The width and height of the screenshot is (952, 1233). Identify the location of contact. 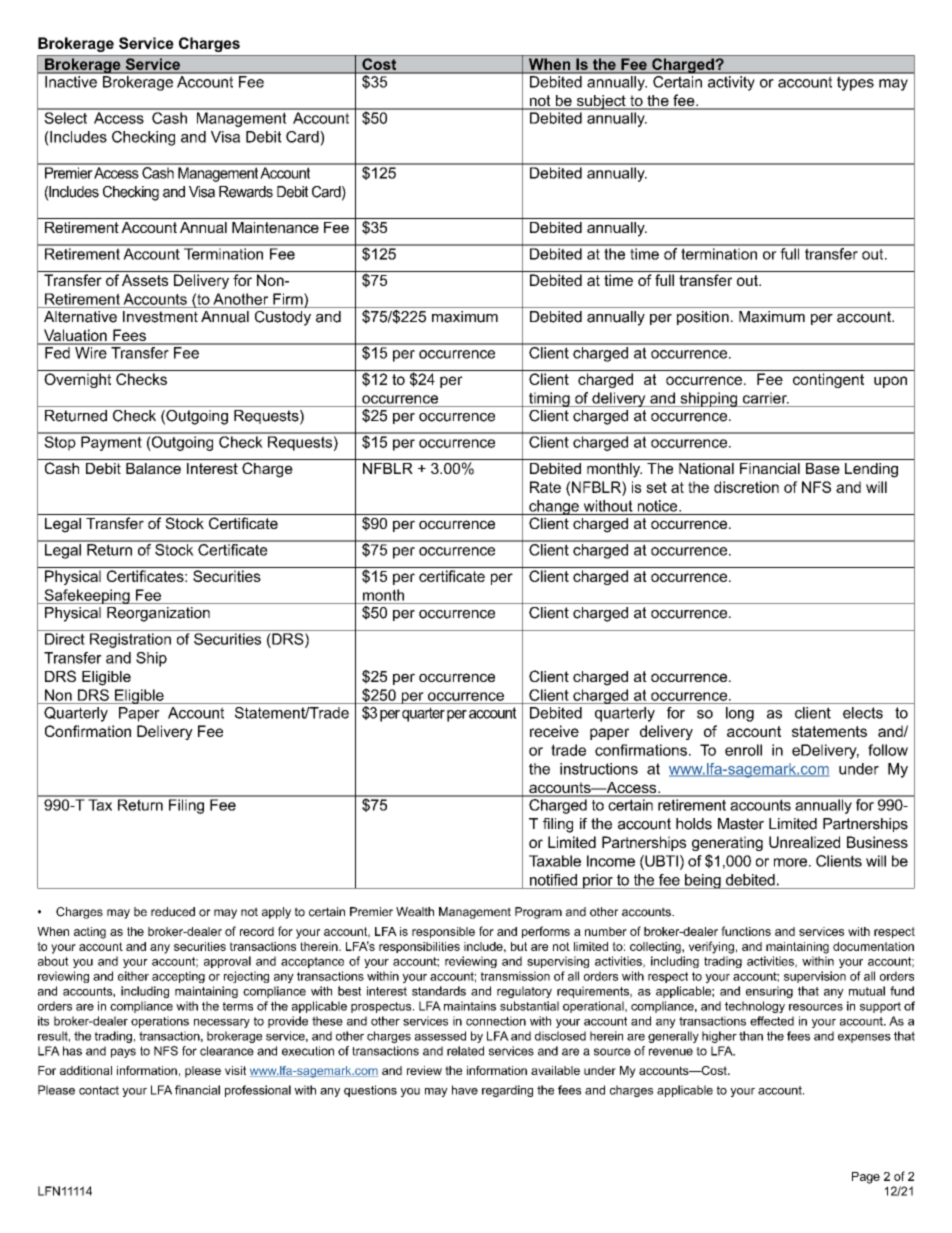
(99, 1090).
